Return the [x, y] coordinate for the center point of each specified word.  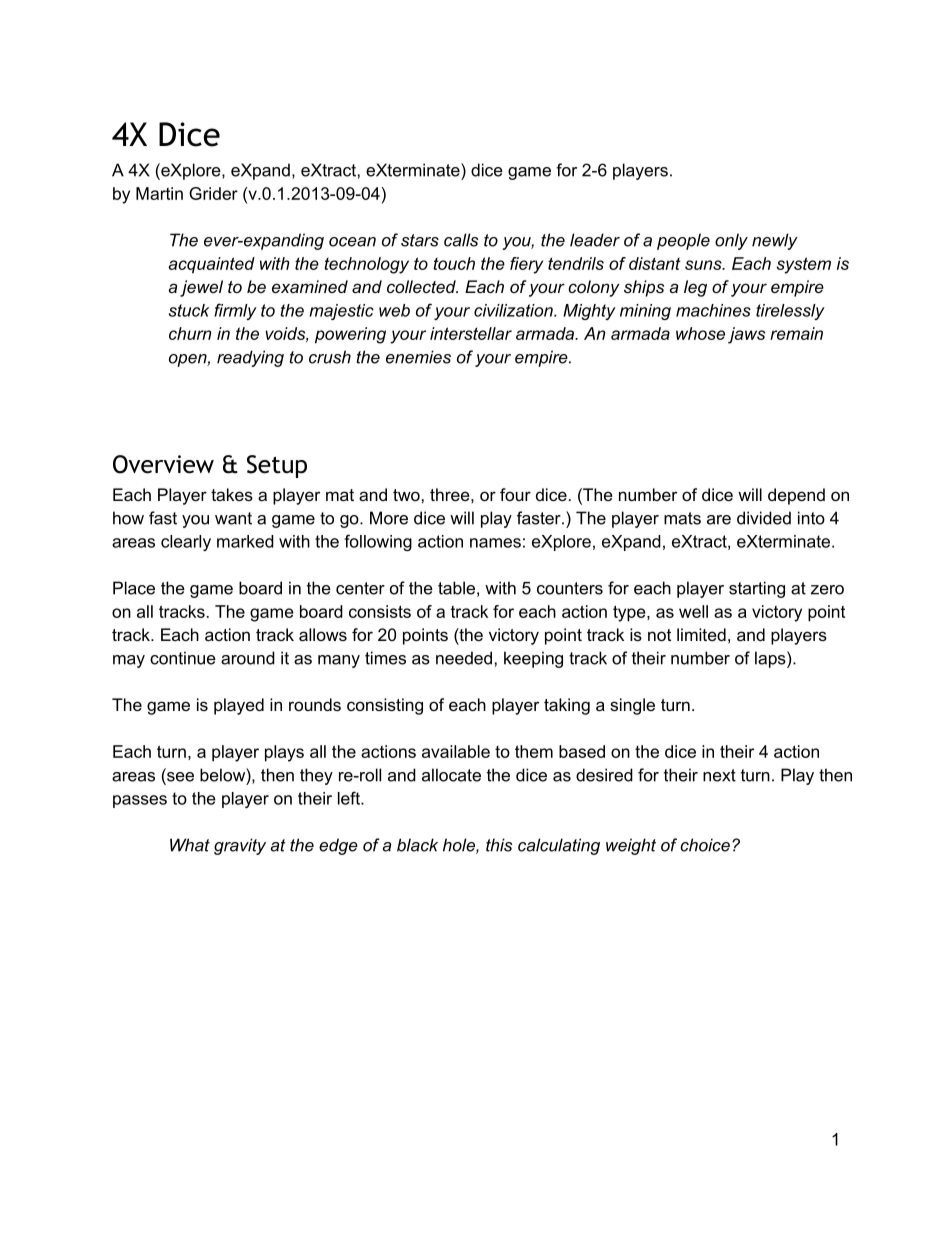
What [190, 845]
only [731, 241]
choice [705, 845]
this [499, 845]
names [495, 543]
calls [461, 240]
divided [764, 518]
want [233, 518]
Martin [159, 193]
